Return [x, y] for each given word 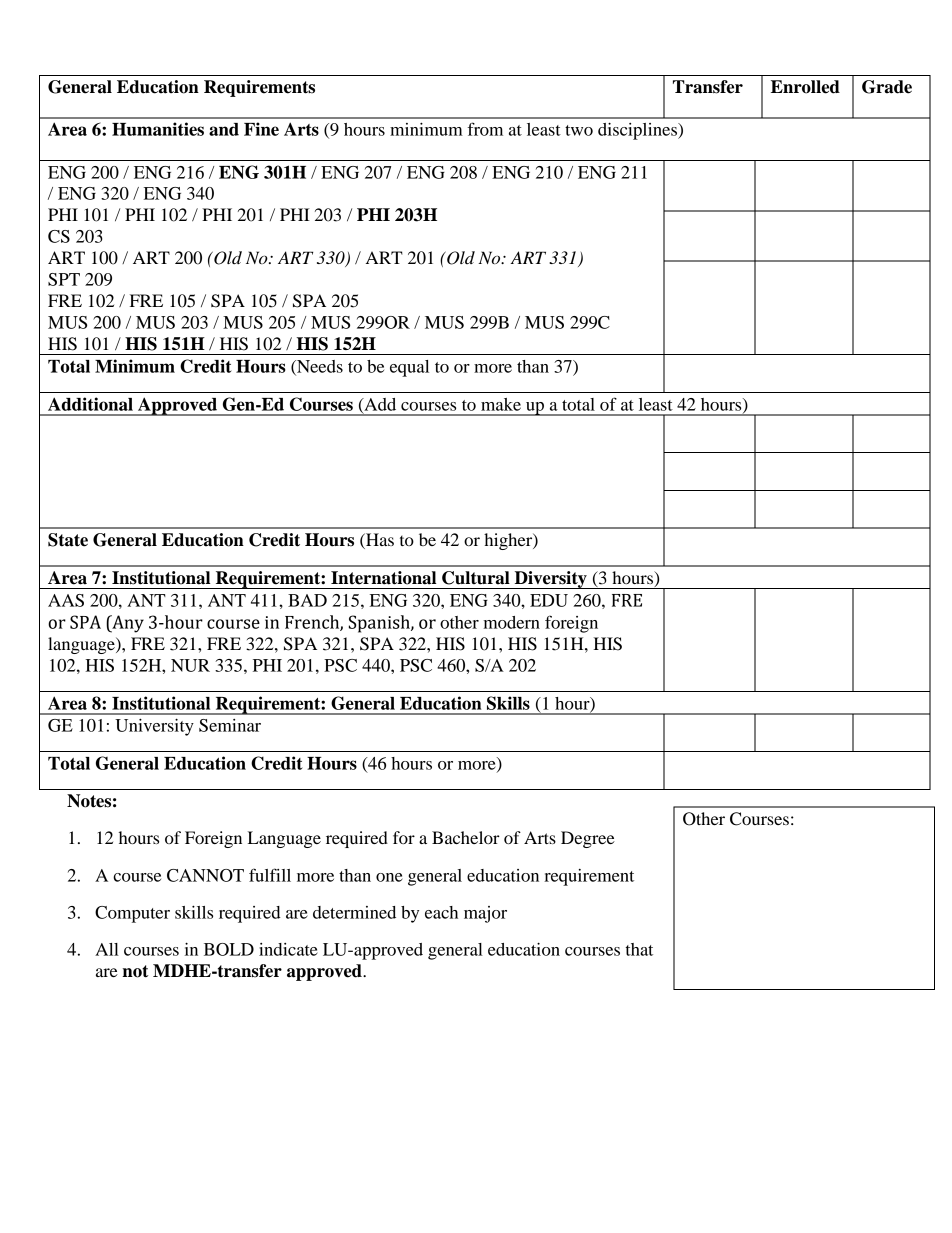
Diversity [550, 580]
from [485, 129]
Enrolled [805, 87]
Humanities [158, 129]
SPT [64, 279]
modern [512, 622]
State [68, 540]
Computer [132, 914]
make [501, 404]
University [154, 727]
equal [409, 368]
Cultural [476, 578]
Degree [588, 839]
